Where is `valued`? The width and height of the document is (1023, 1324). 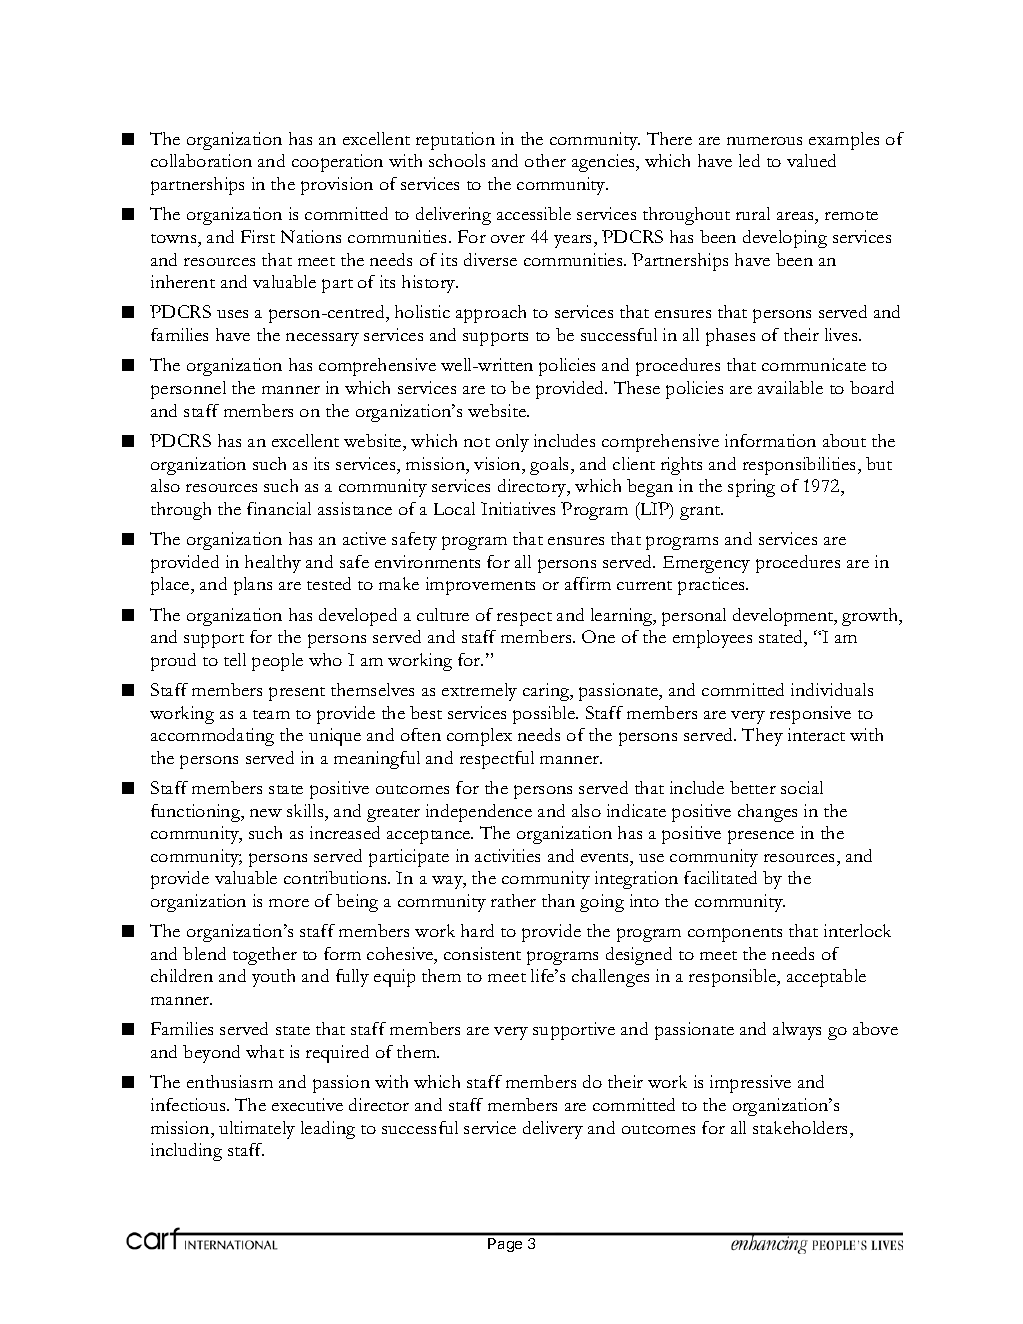
valued is located at coordinates (811, 160).
